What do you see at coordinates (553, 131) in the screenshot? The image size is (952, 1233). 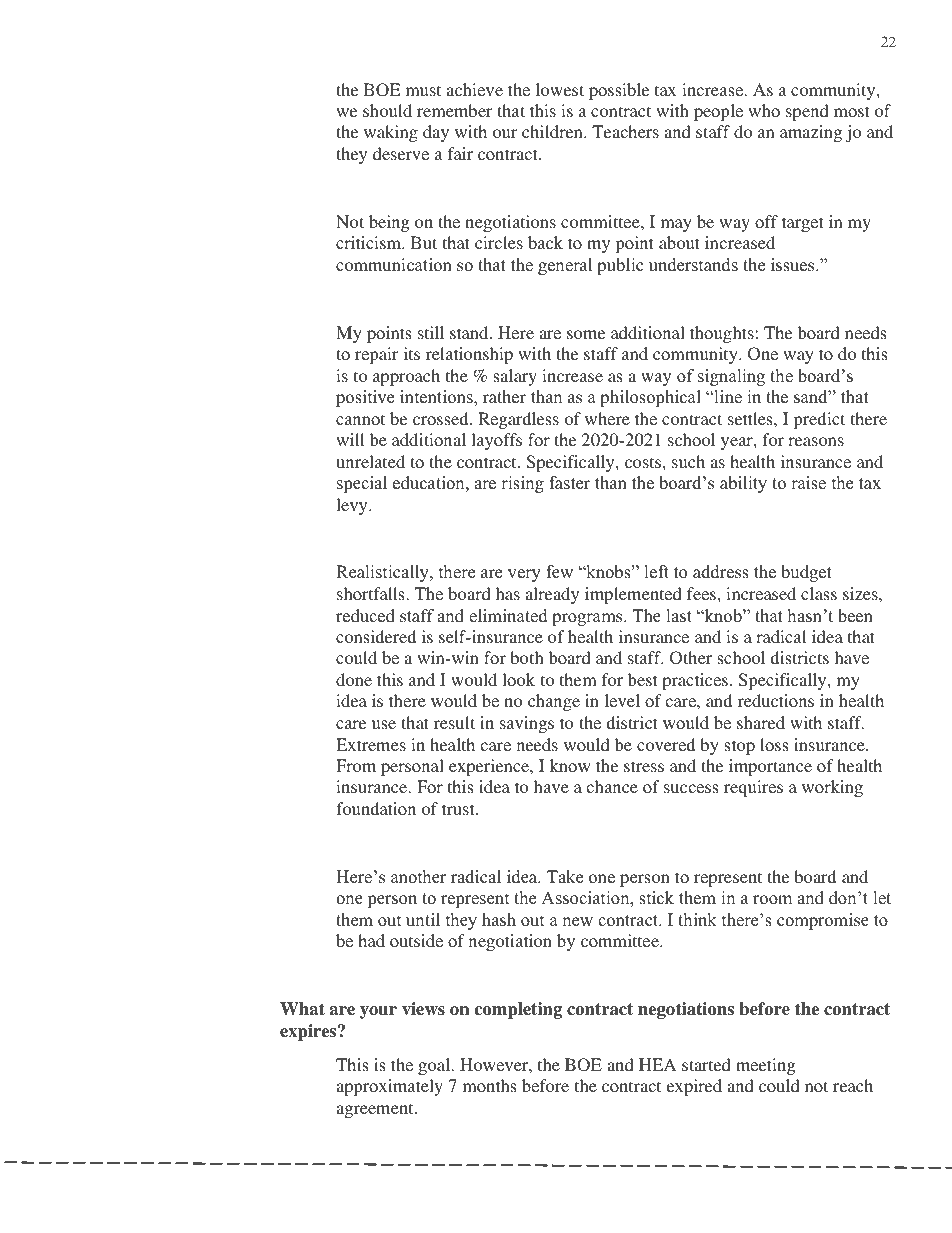 I see `children` at bounding box center [553, 131].
